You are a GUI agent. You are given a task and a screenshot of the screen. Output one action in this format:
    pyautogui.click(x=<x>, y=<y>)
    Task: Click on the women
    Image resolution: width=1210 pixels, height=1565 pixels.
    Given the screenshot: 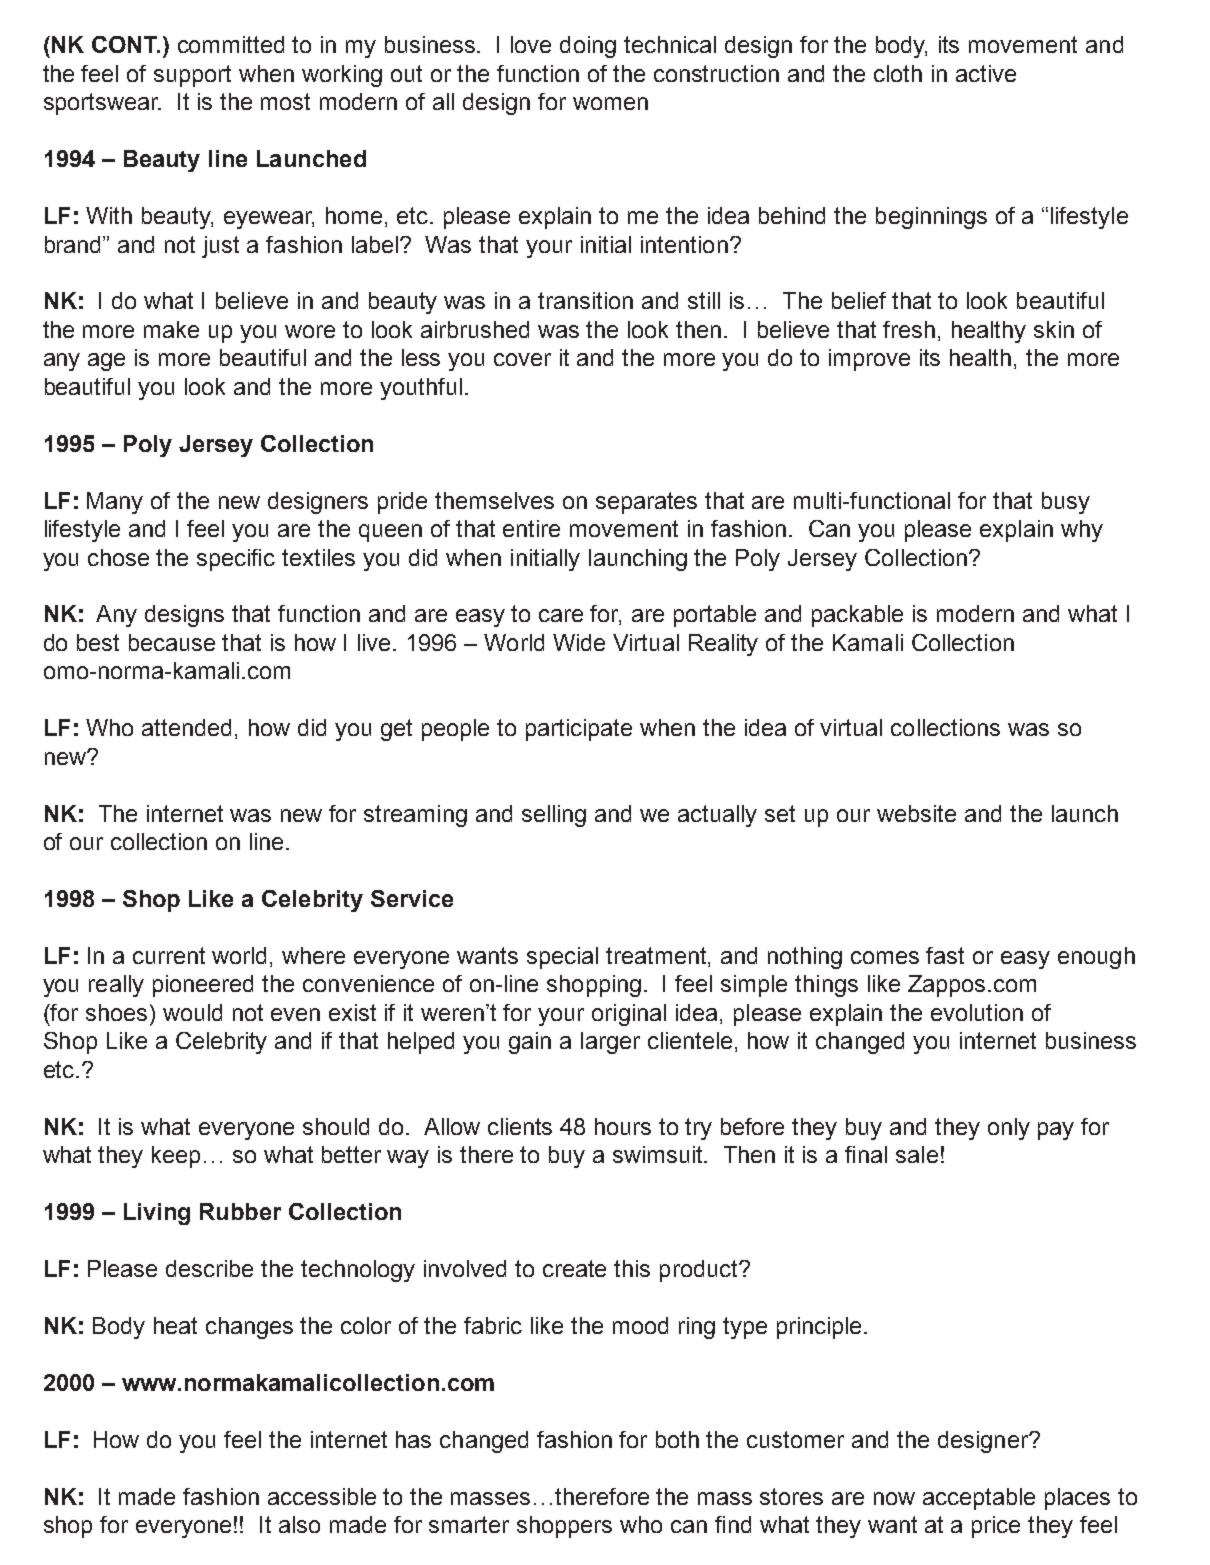 What is the action you would take?
    pyautogui.click(x=610, y=103)
